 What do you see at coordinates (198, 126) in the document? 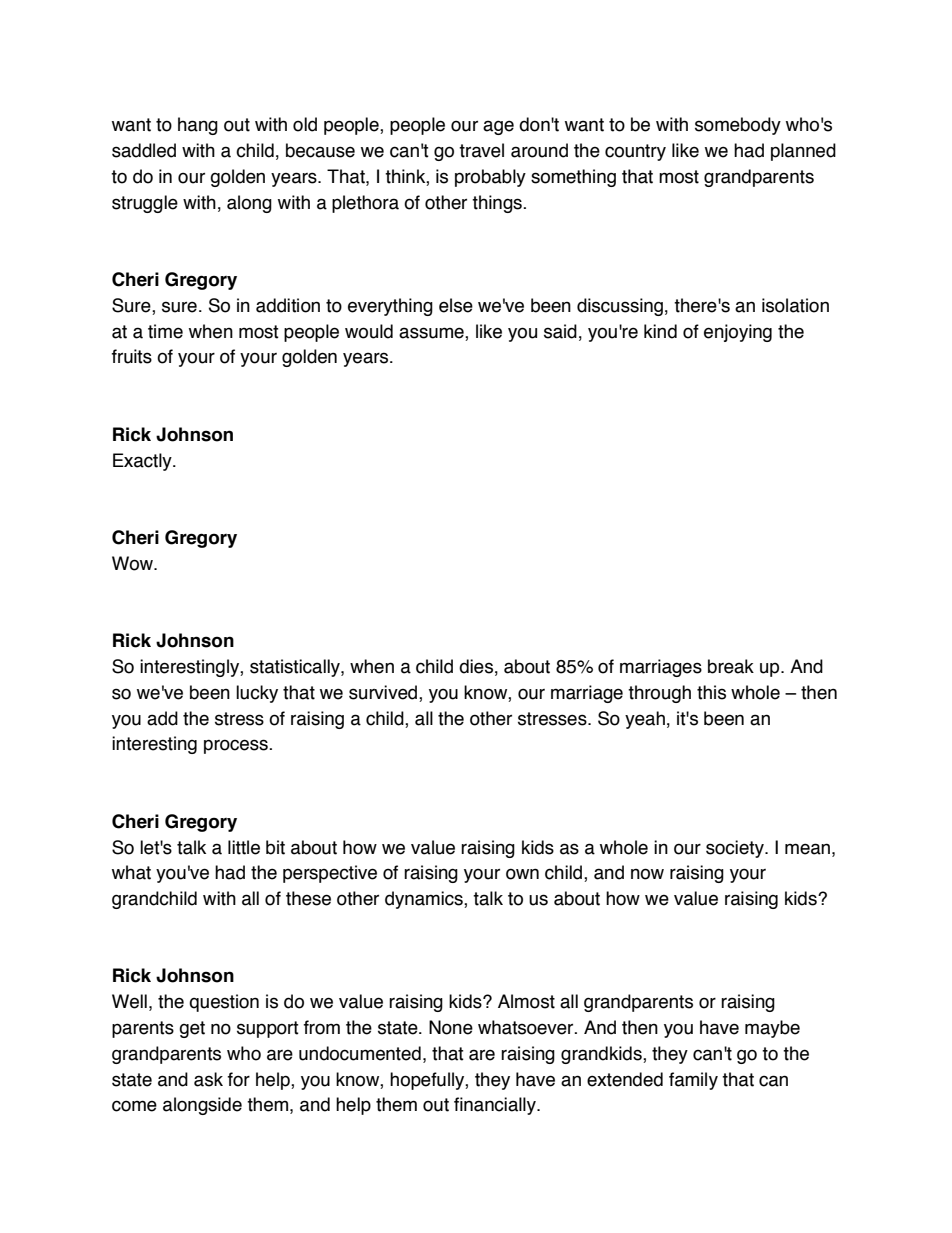
I see `hang` at bounding box center [198, 126].
